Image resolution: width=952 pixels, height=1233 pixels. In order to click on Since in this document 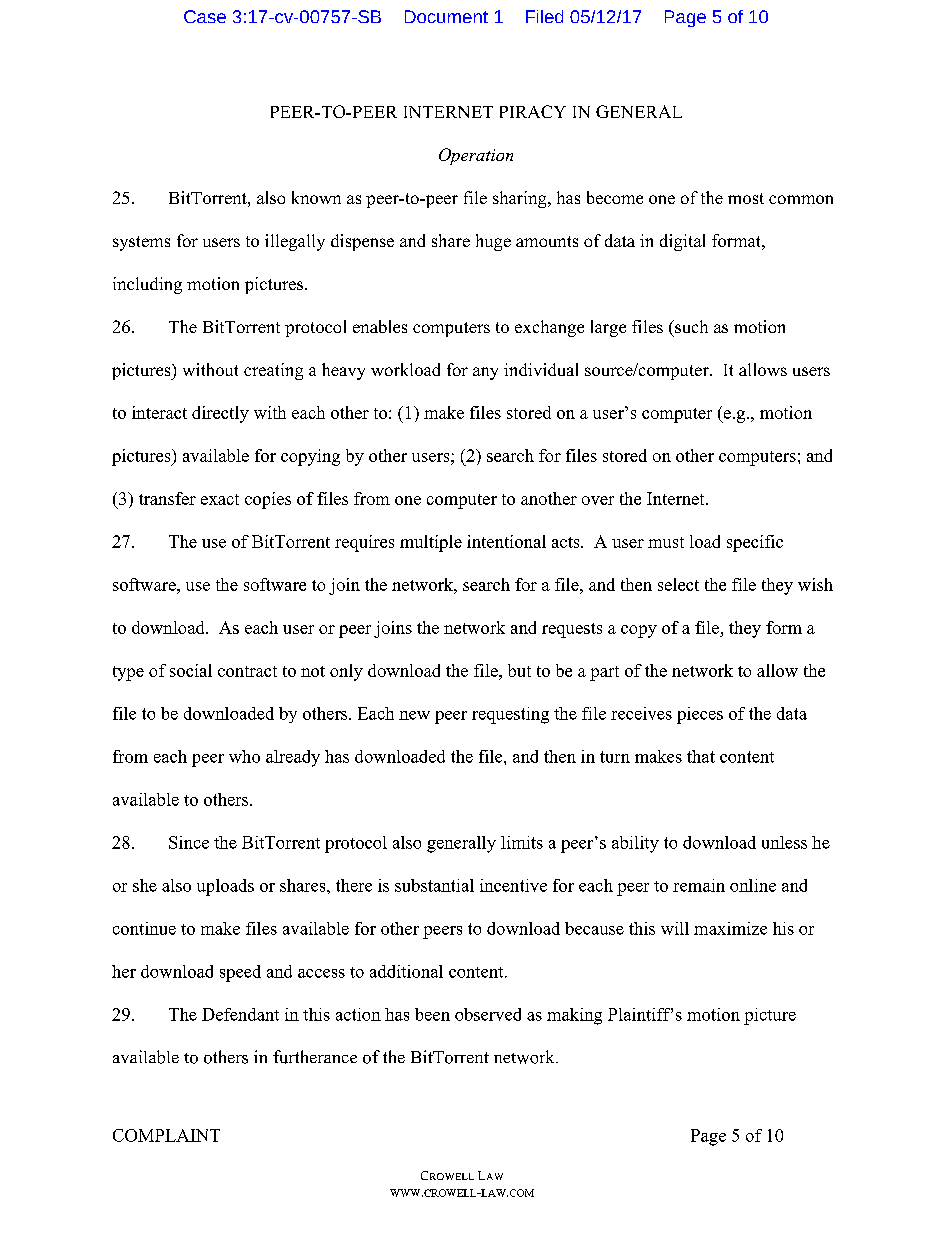, I will do `click(189, 842)`.
